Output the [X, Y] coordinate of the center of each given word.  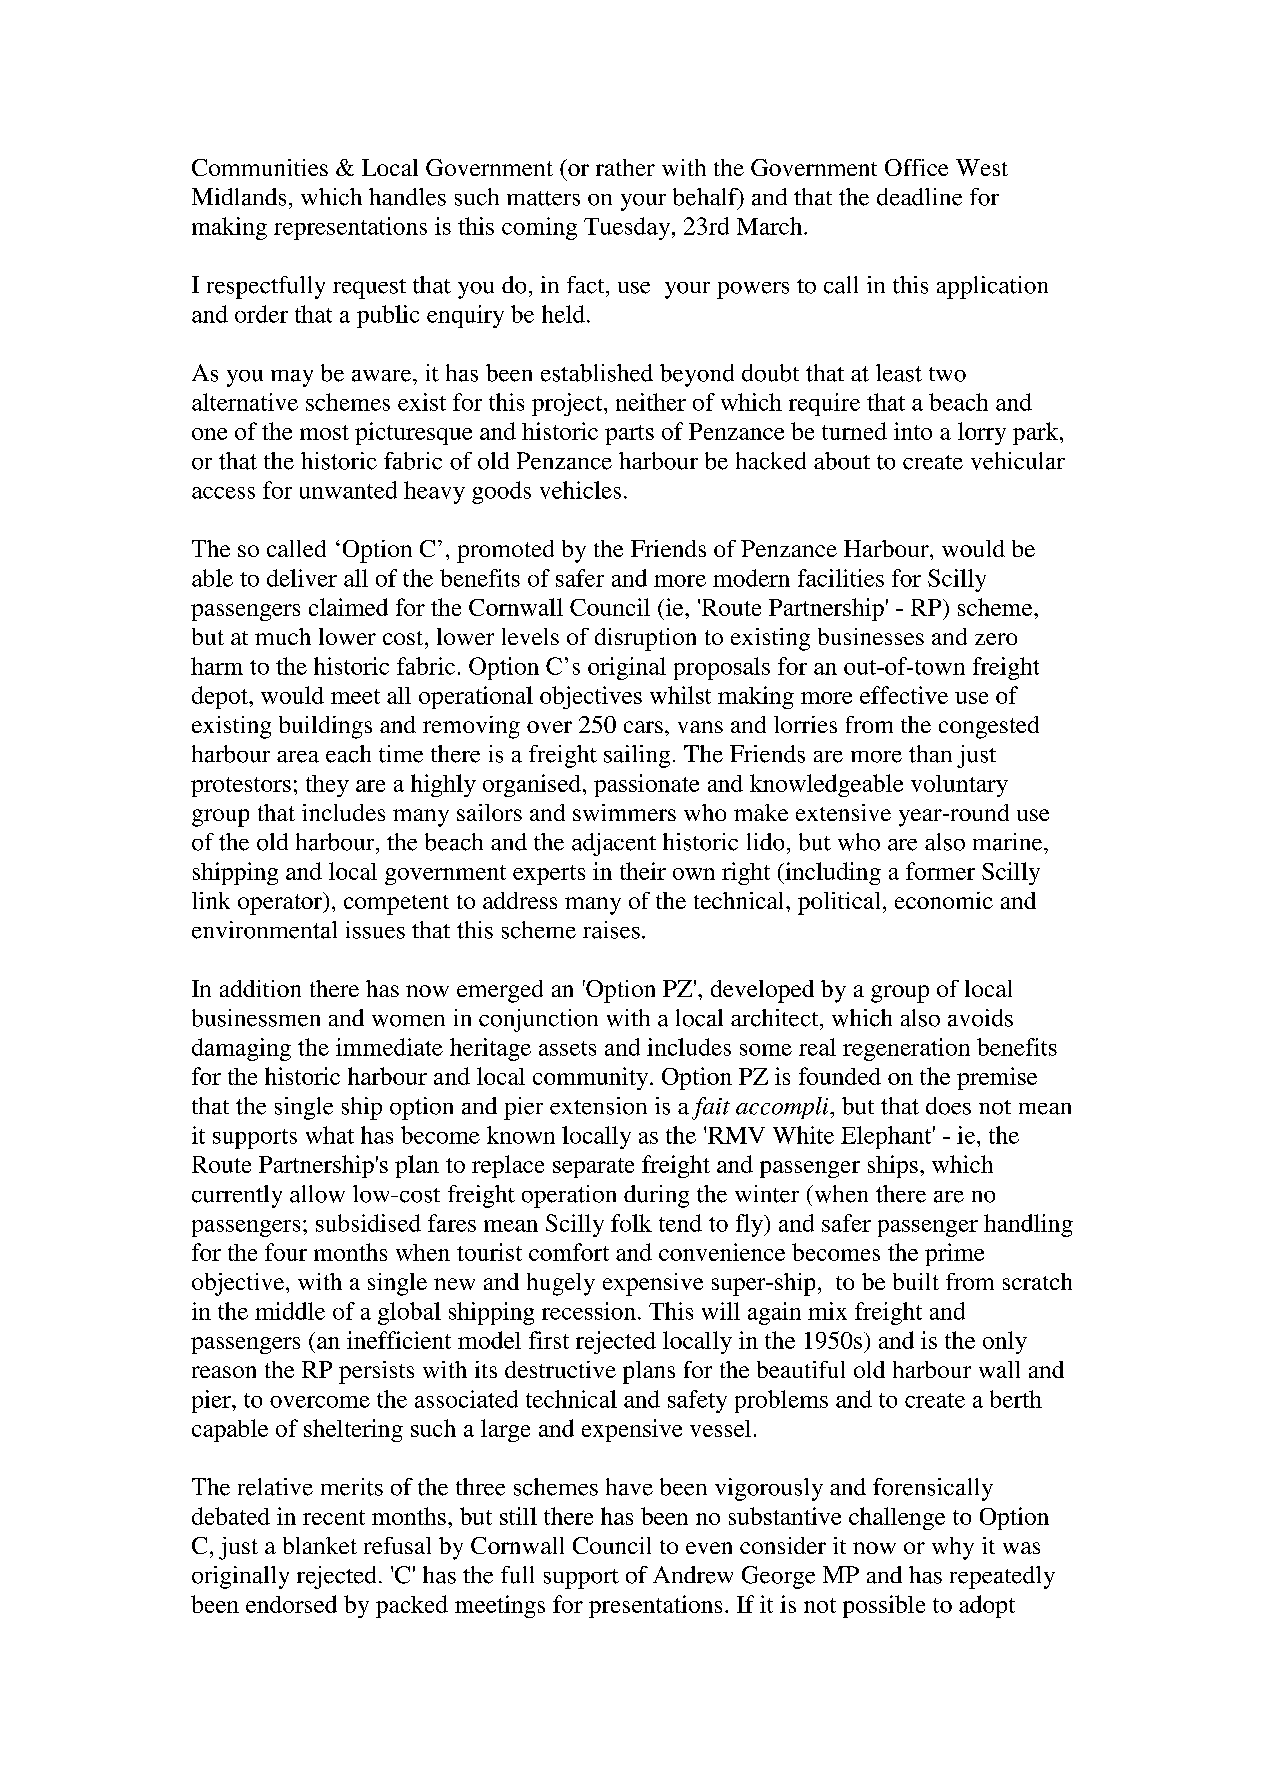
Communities [260, 167]
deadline [919, 197]
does [948, 1106]
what [330, 1135]
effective [904, 695]
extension [598, 1106]
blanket [320, 1545]
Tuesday [628, 228]
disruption [645, 639]
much [283, 636]
